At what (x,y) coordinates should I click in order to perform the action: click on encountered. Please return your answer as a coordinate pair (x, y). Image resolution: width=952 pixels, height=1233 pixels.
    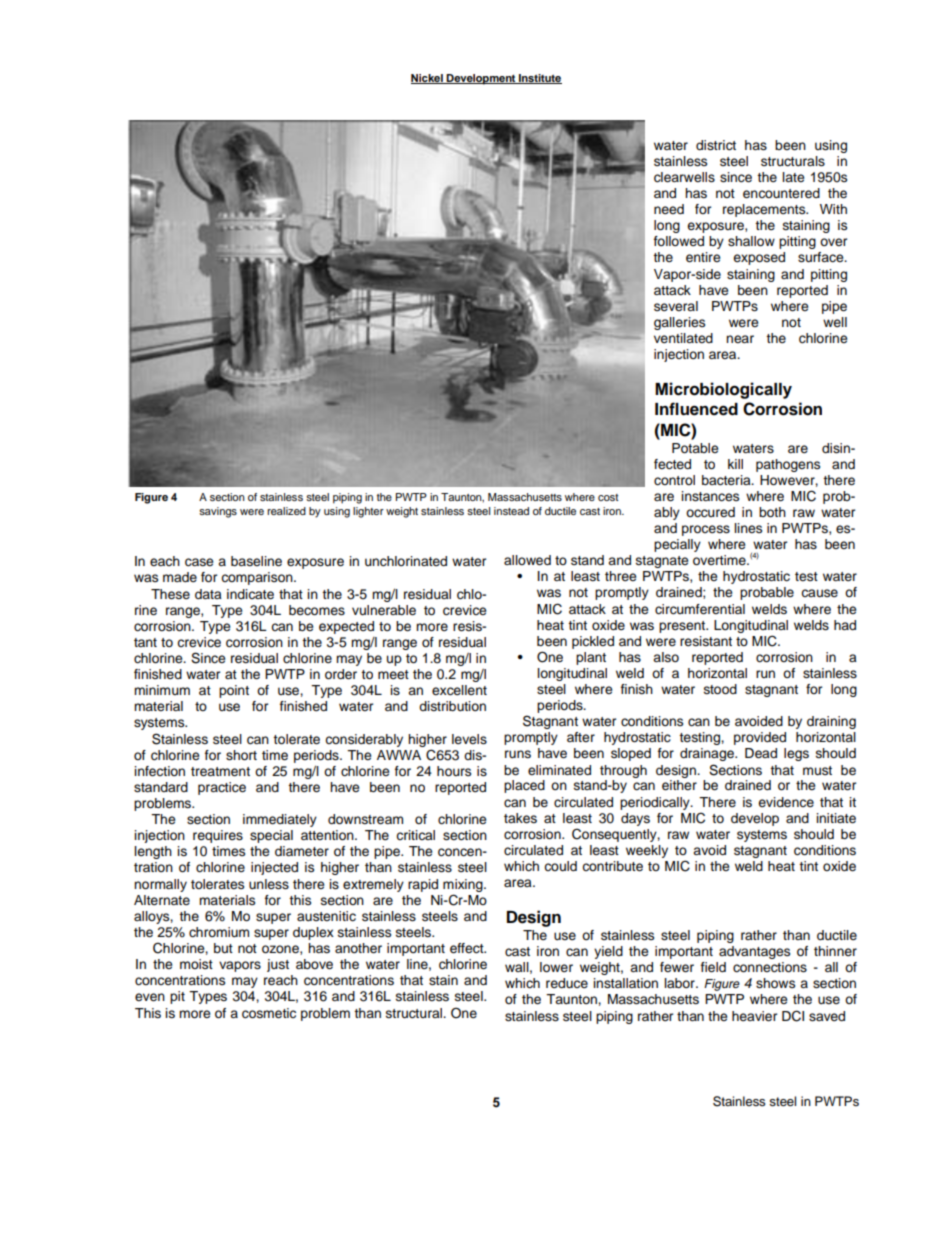
    Looking at the image, I should click on (781, 193).
